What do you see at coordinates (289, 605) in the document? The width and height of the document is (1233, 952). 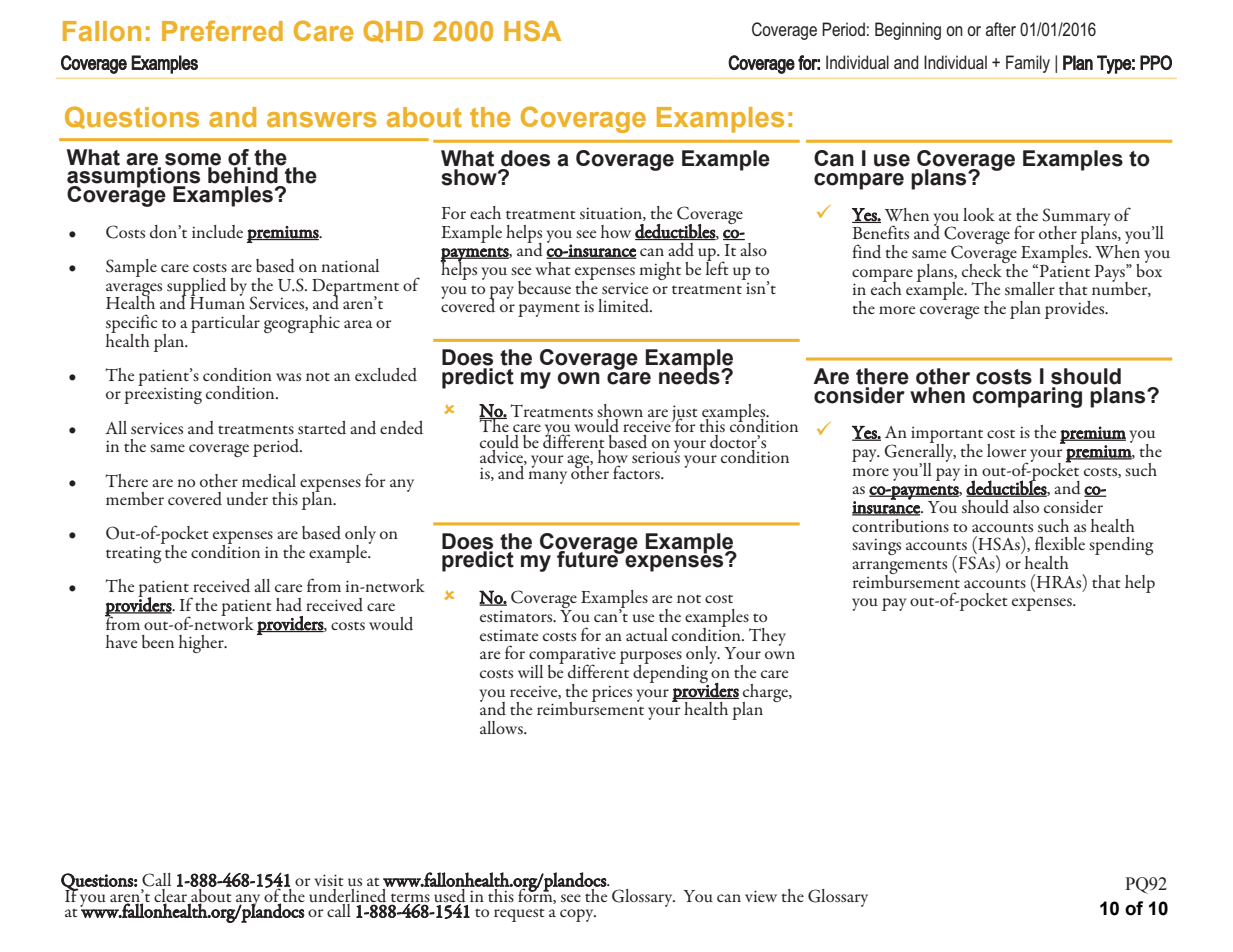 I see `had` at bounding box center [289, 605].
